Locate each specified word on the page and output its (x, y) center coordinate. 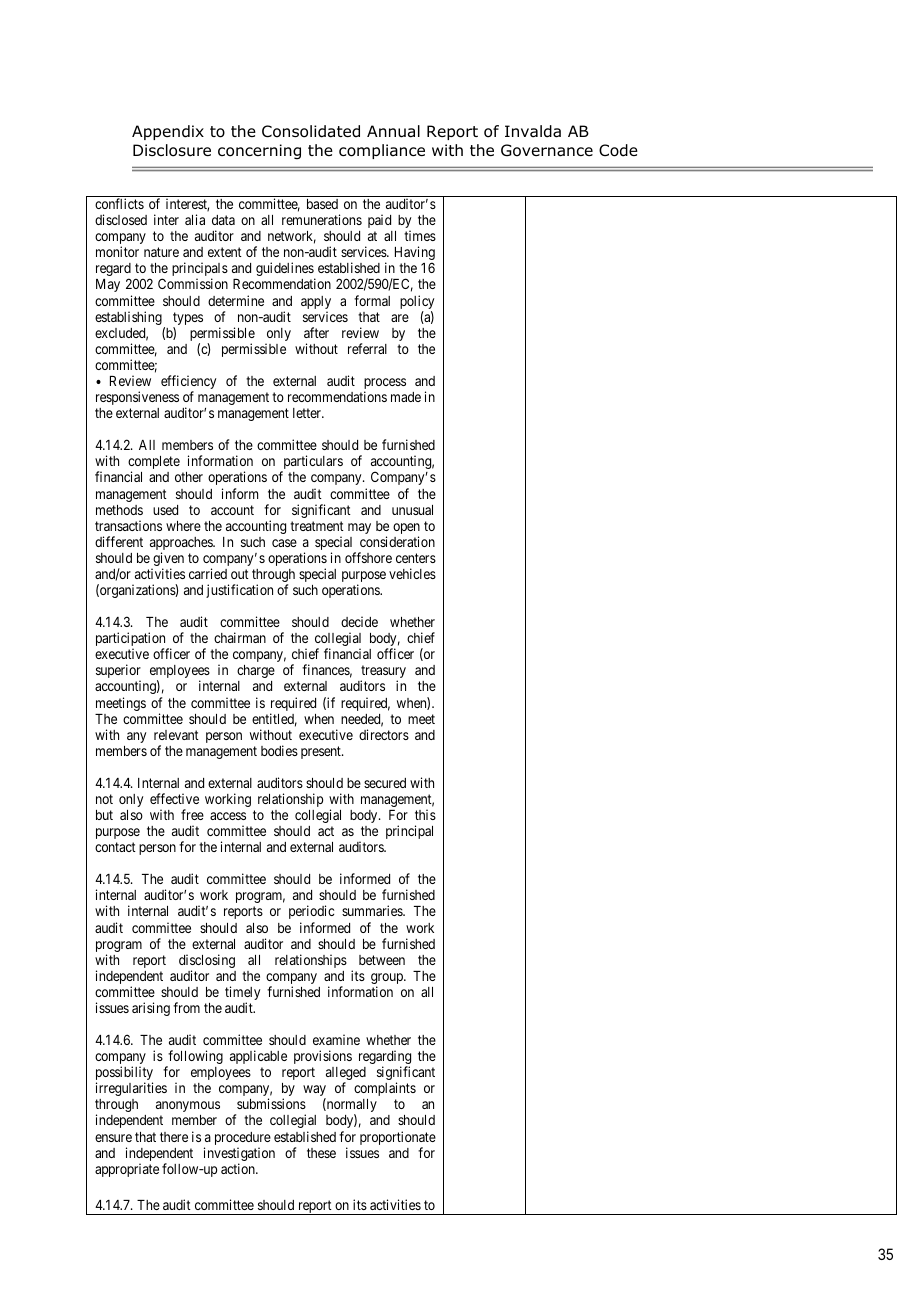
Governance (547, 150)
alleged (346, 1075)
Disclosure (172, 150)
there (174, 1137)
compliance (382, 151)
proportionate (398, 1139)
